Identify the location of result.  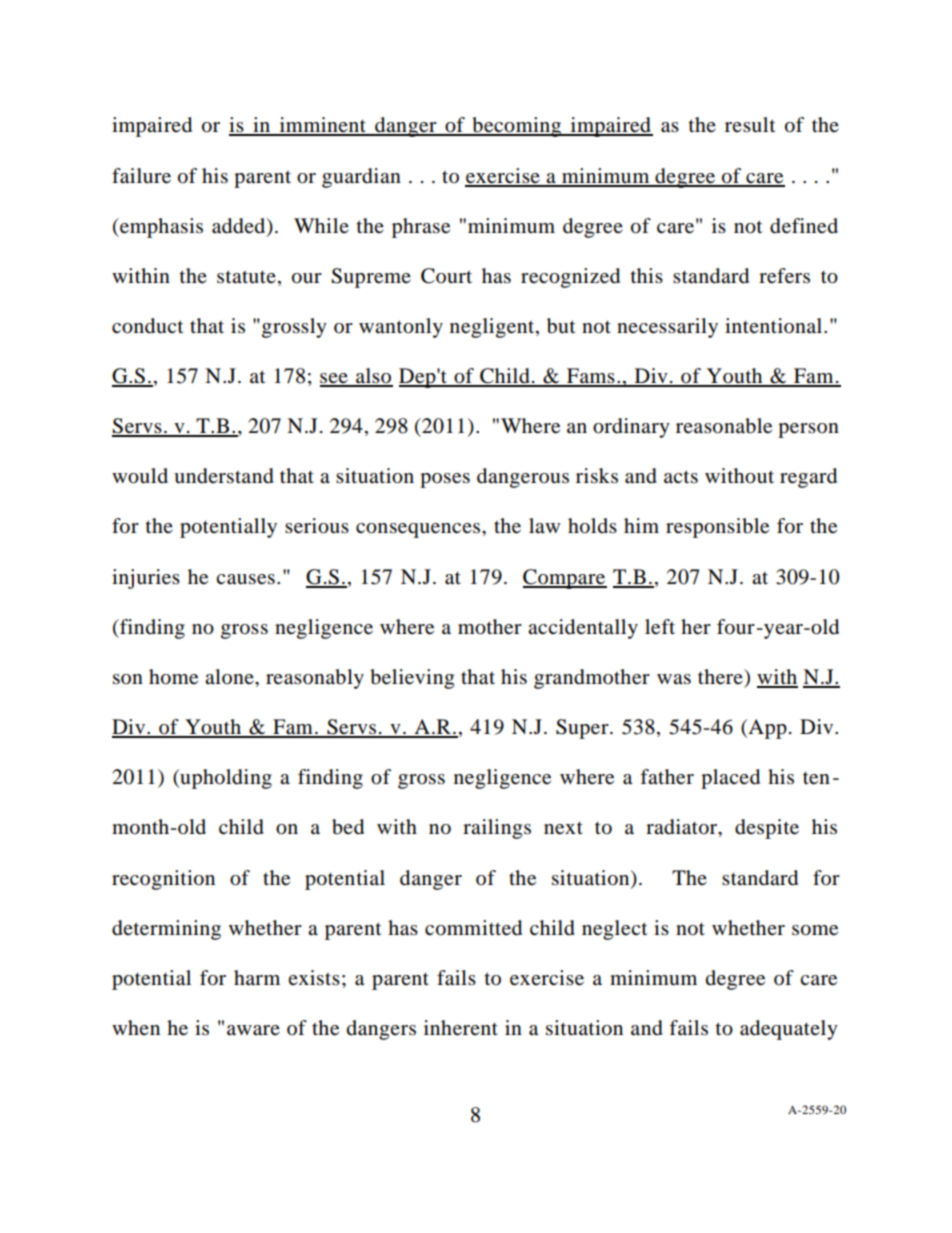
(750, 125).
